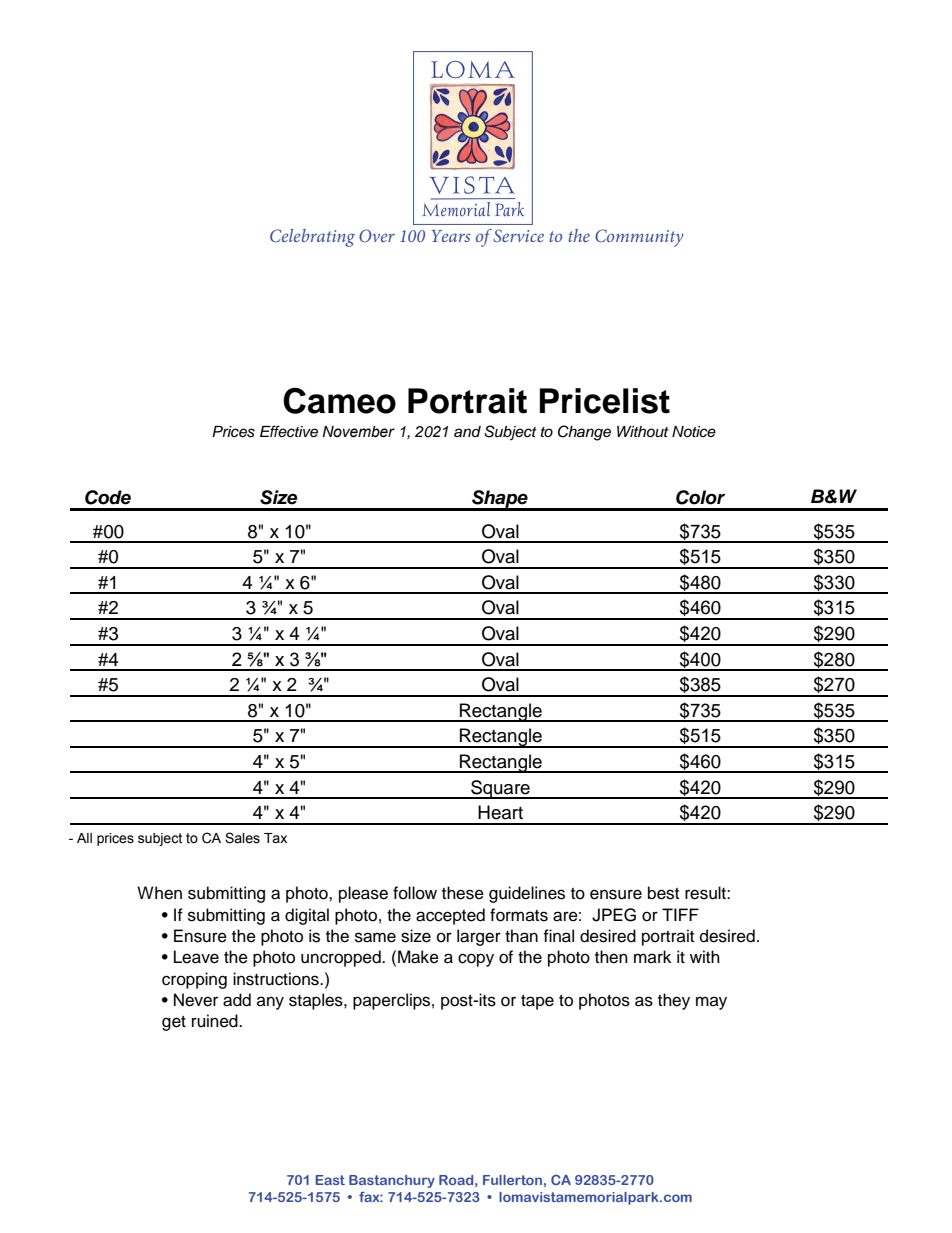 This screenshot has width=952, height=1233. Describe the element at coordinates (663, 893) in the screenshot. I see `best` at that location.
